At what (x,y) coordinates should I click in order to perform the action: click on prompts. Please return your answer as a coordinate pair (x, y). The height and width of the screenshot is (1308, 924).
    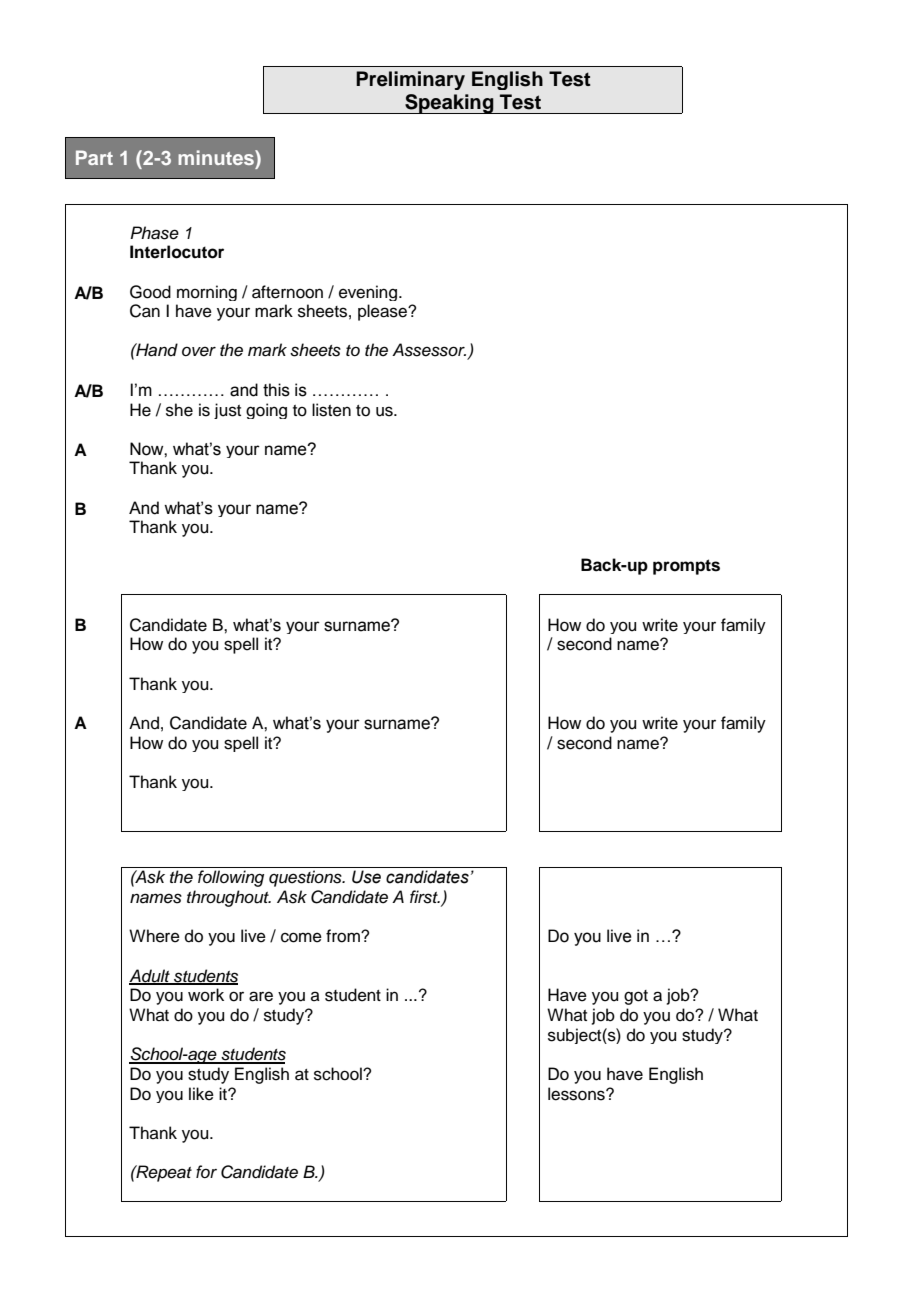
    Looking at the image, I should click on (686, 567).
